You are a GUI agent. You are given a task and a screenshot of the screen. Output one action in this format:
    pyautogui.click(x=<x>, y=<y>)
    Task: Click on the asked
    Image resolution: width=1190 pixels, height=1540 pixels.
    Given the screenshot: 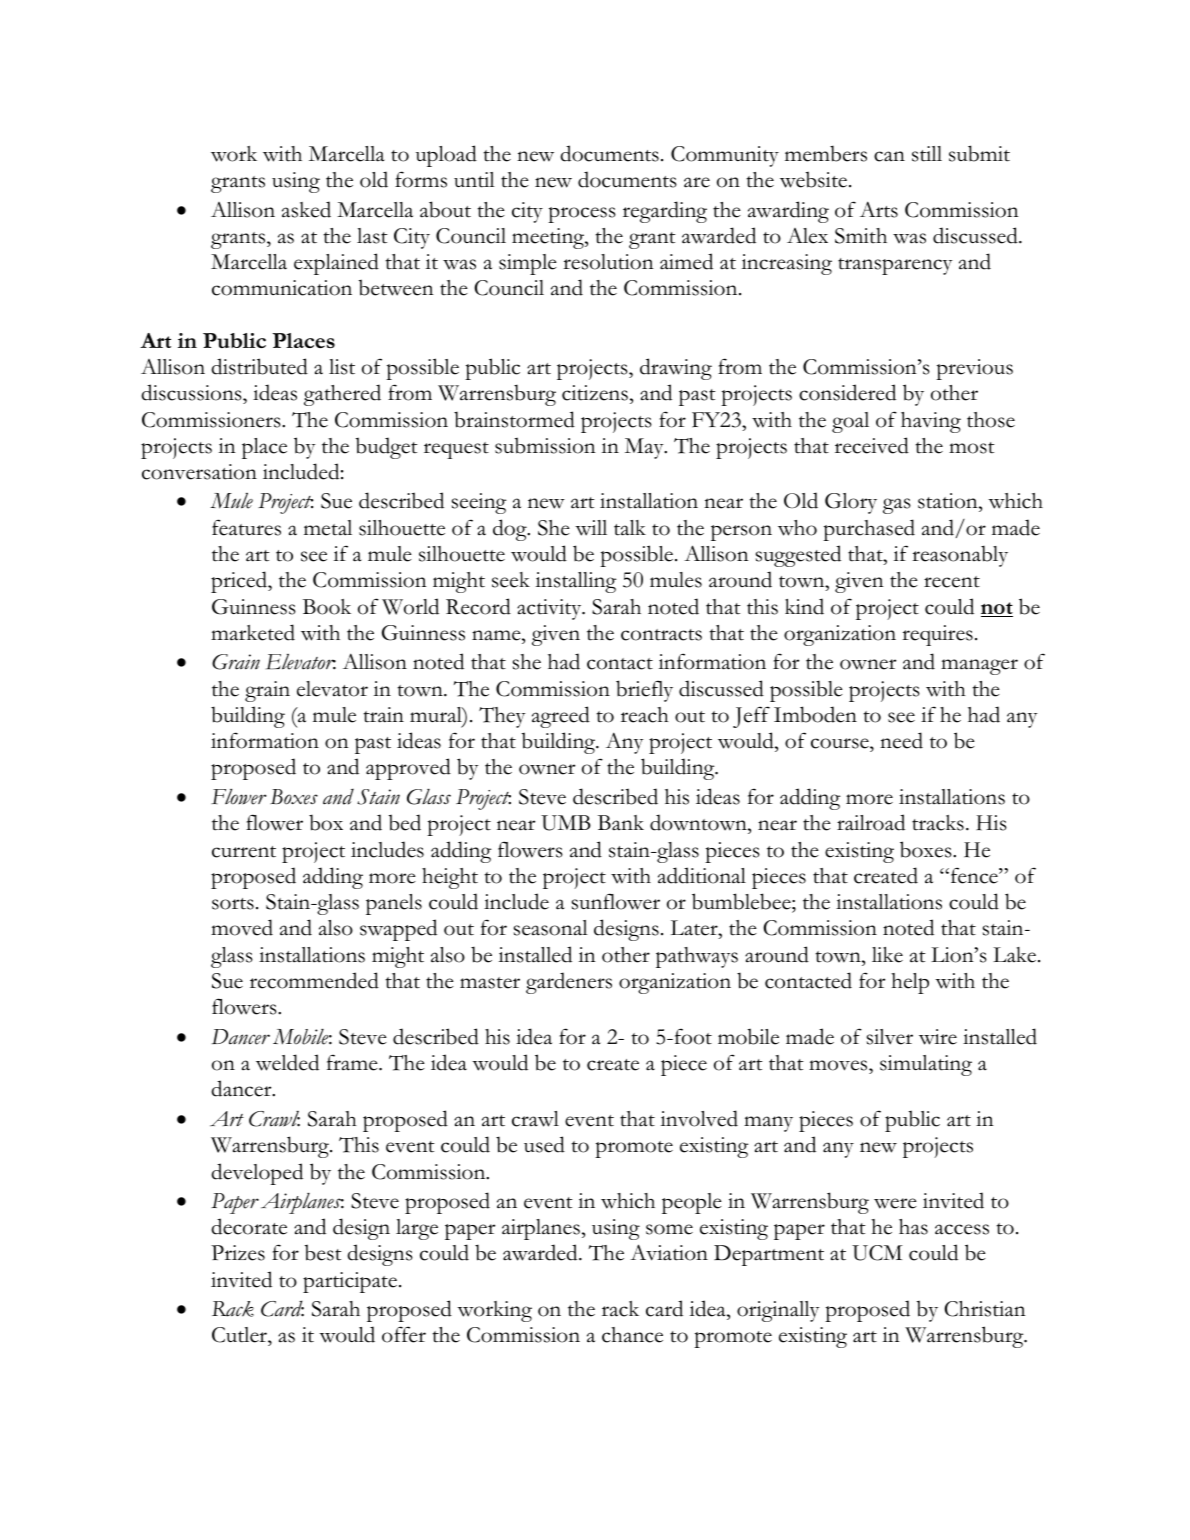 What is the action you would take?
    pyautogui.click(x=306, y=209)
